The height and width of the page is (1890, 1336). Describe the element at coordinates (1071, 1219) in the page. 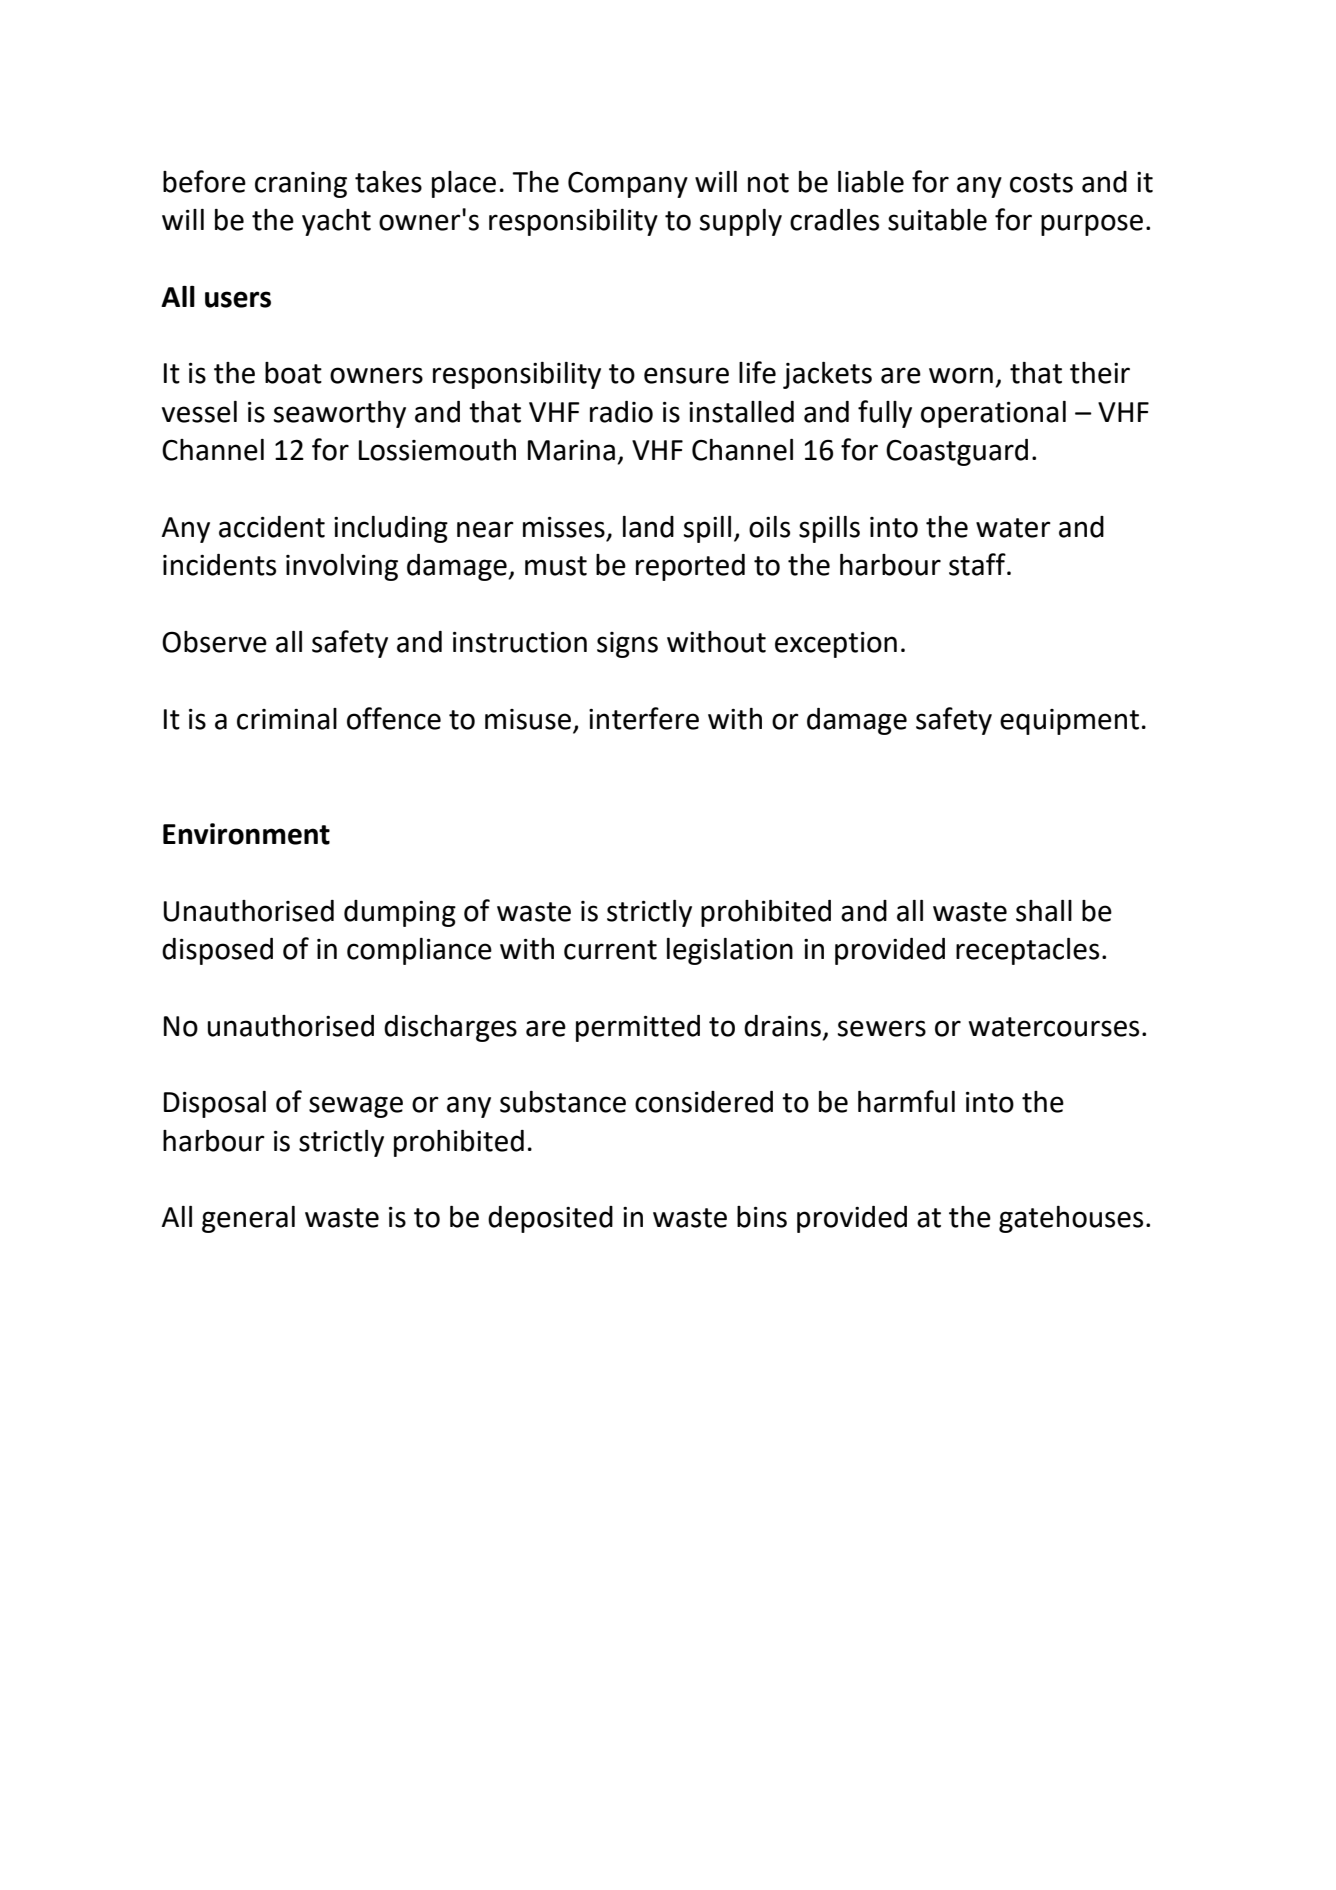

I see `gatehouses` at that location.
